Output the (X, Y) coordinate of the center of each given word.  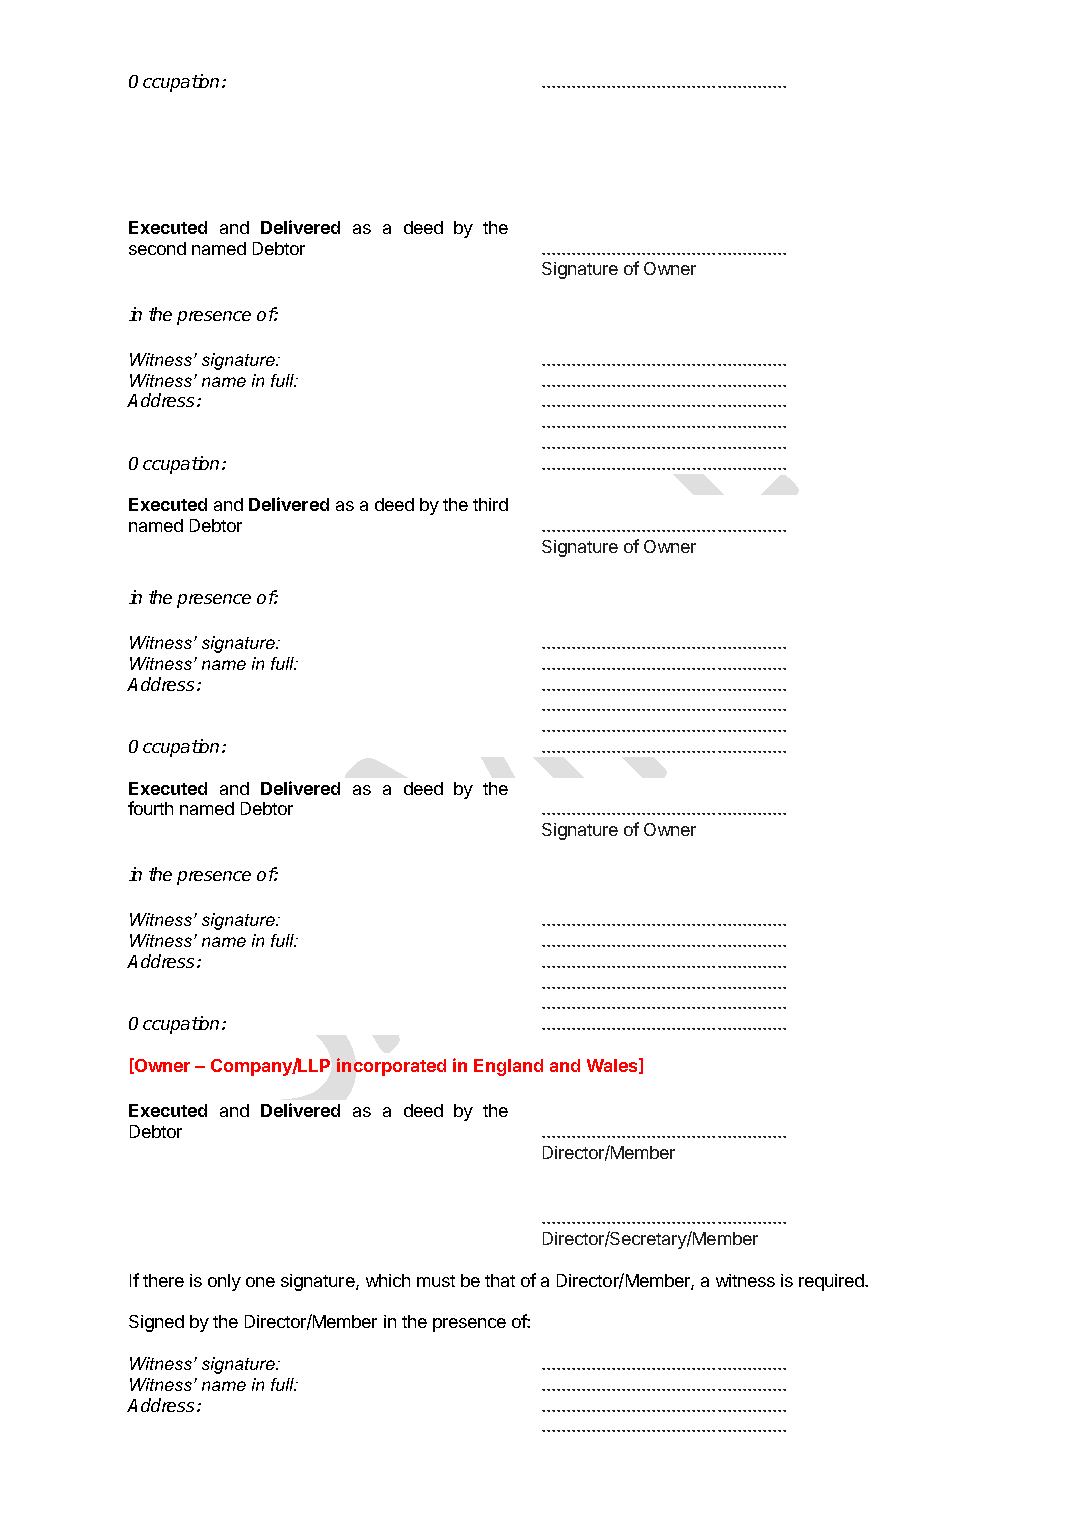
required (832, 1282)
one (260, 1282)
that (500, 1280)
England (508, 1067)
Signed (156, 1323)
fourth (150, 808)
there (163, 1280)
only (224, 1282)
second (157, 248)
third (490, 504)
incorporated (391, 1067)
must (436, 1281)
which (388, 1280)
